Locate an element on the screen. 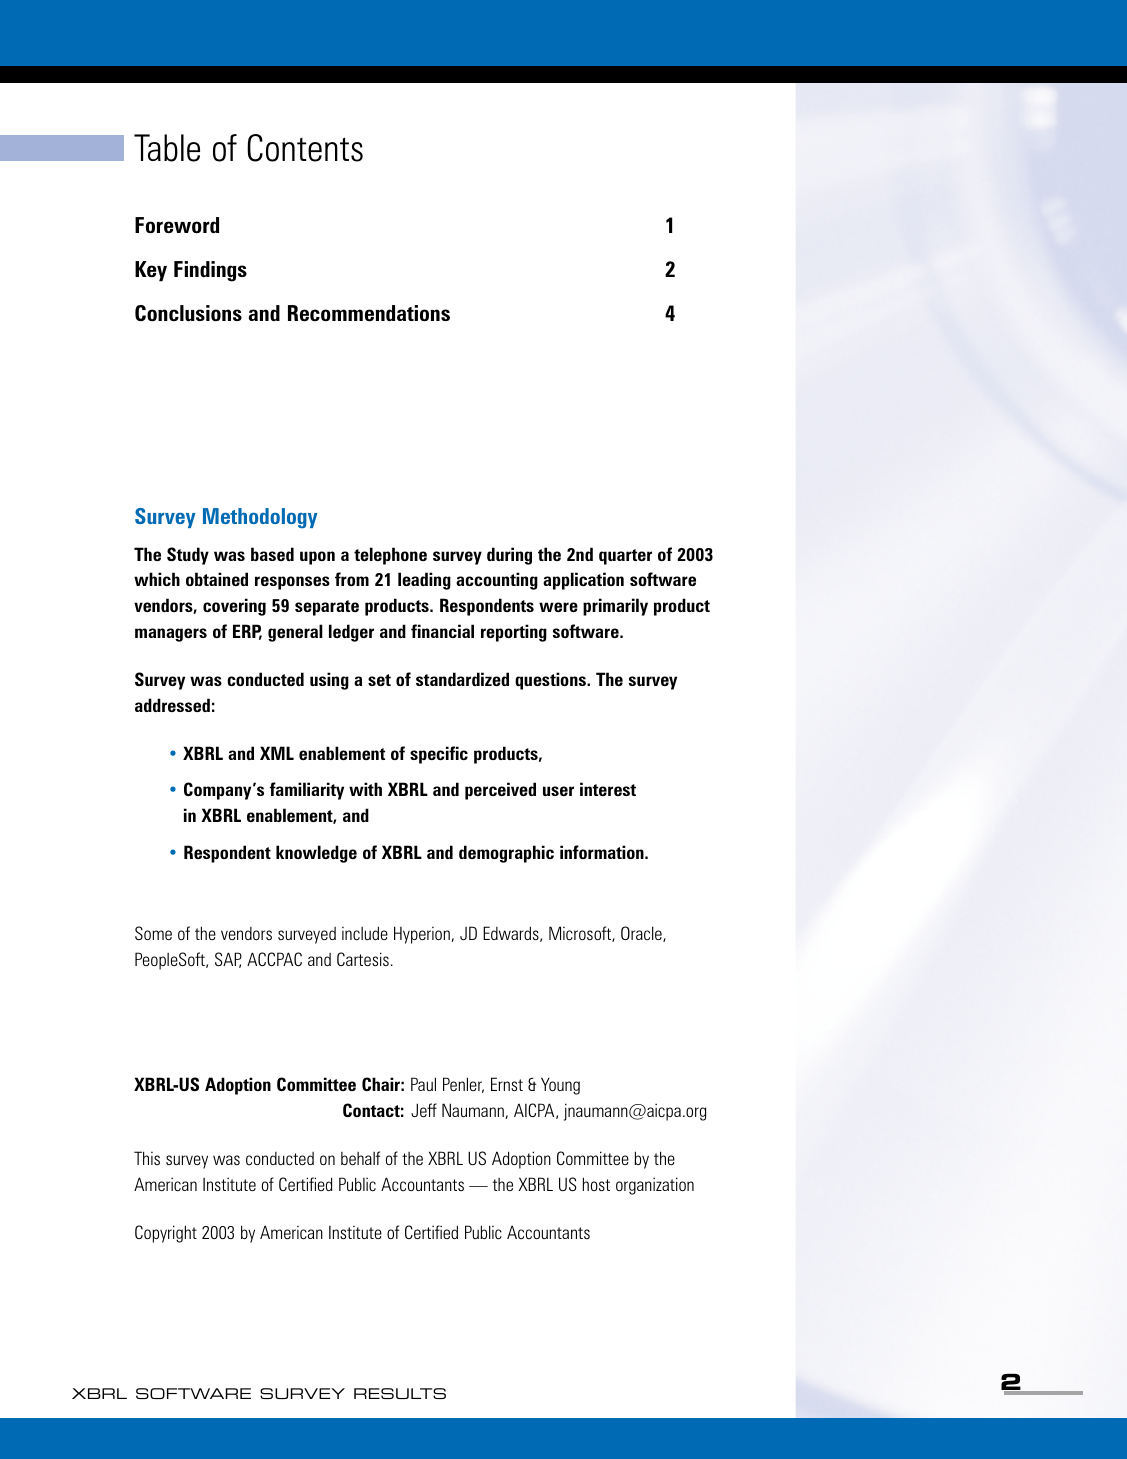 This screenshot has height=1459, width=1127. Copyright is located at coordinates (166, 1234).
